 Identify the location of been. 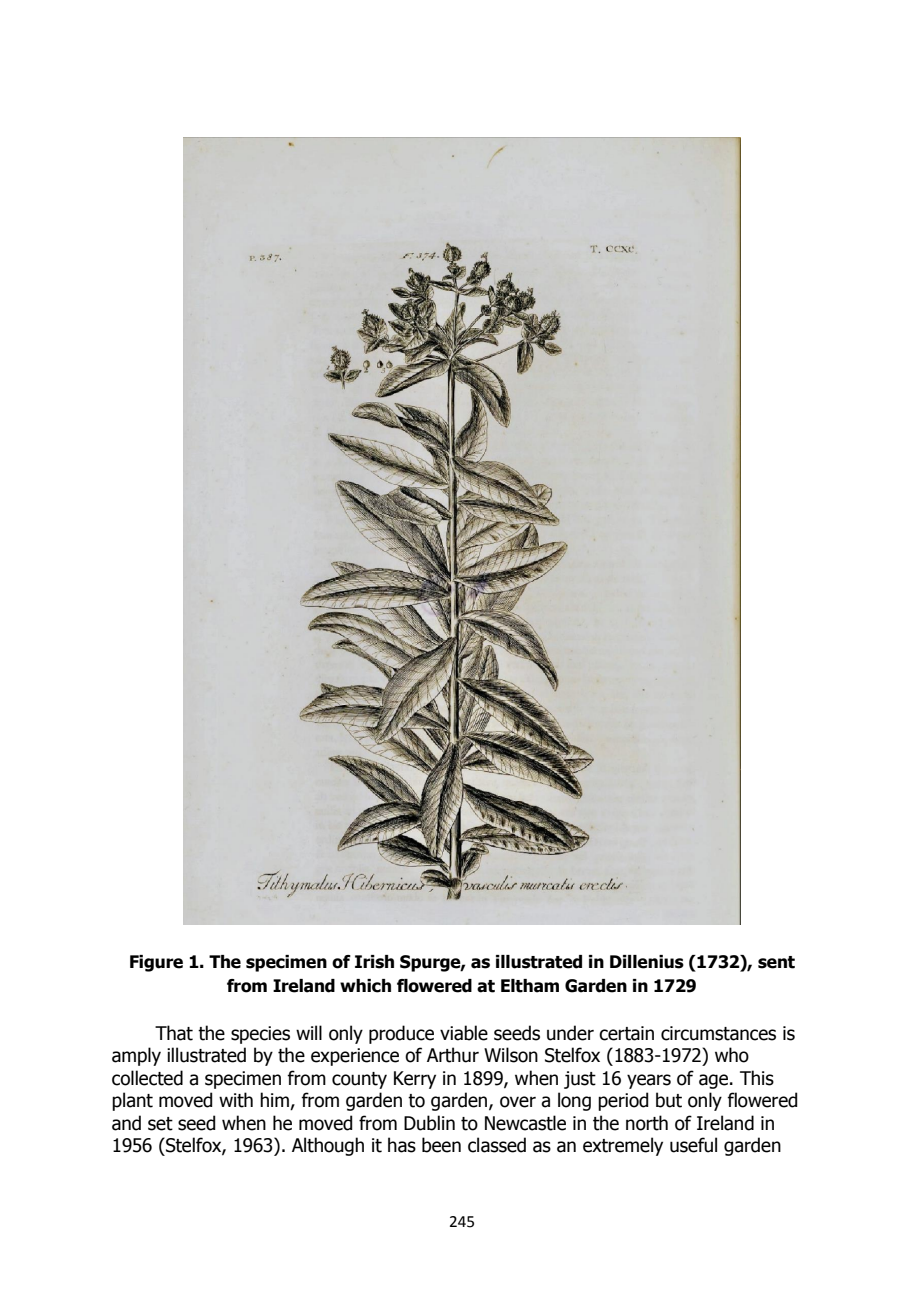
(441, 1145).
